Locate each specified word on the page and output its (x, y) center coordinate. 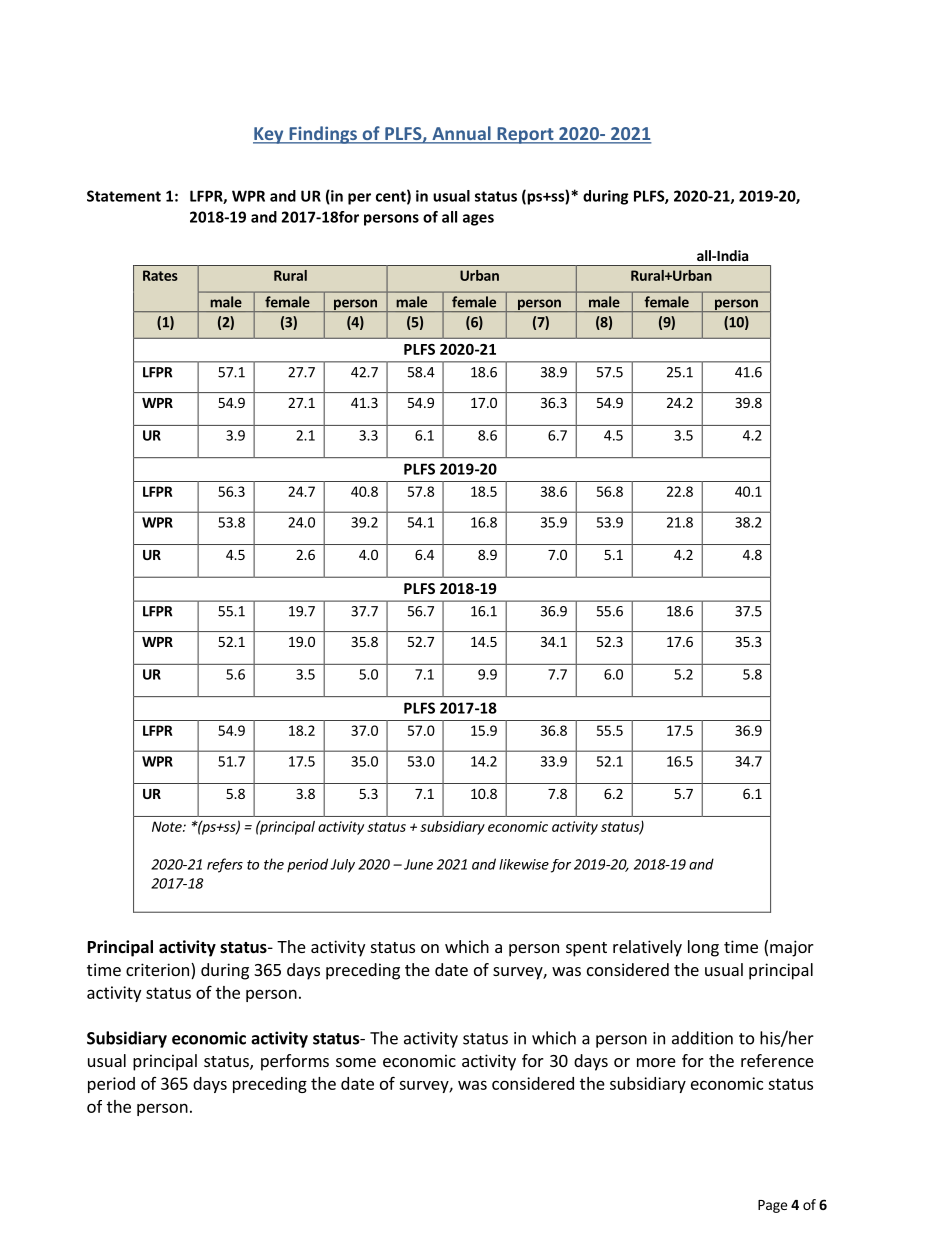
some (356, 1062)
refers (225, 865)
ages (478, 220)
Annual (461, 134)
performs (295, 1062)
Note (168, 826)
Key (269, 135)
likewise (524, 864)
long (703, 948)
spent (586, 949)
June (418, 864)
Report (525, 135)
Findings (323, 135)
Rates (160, 275)
